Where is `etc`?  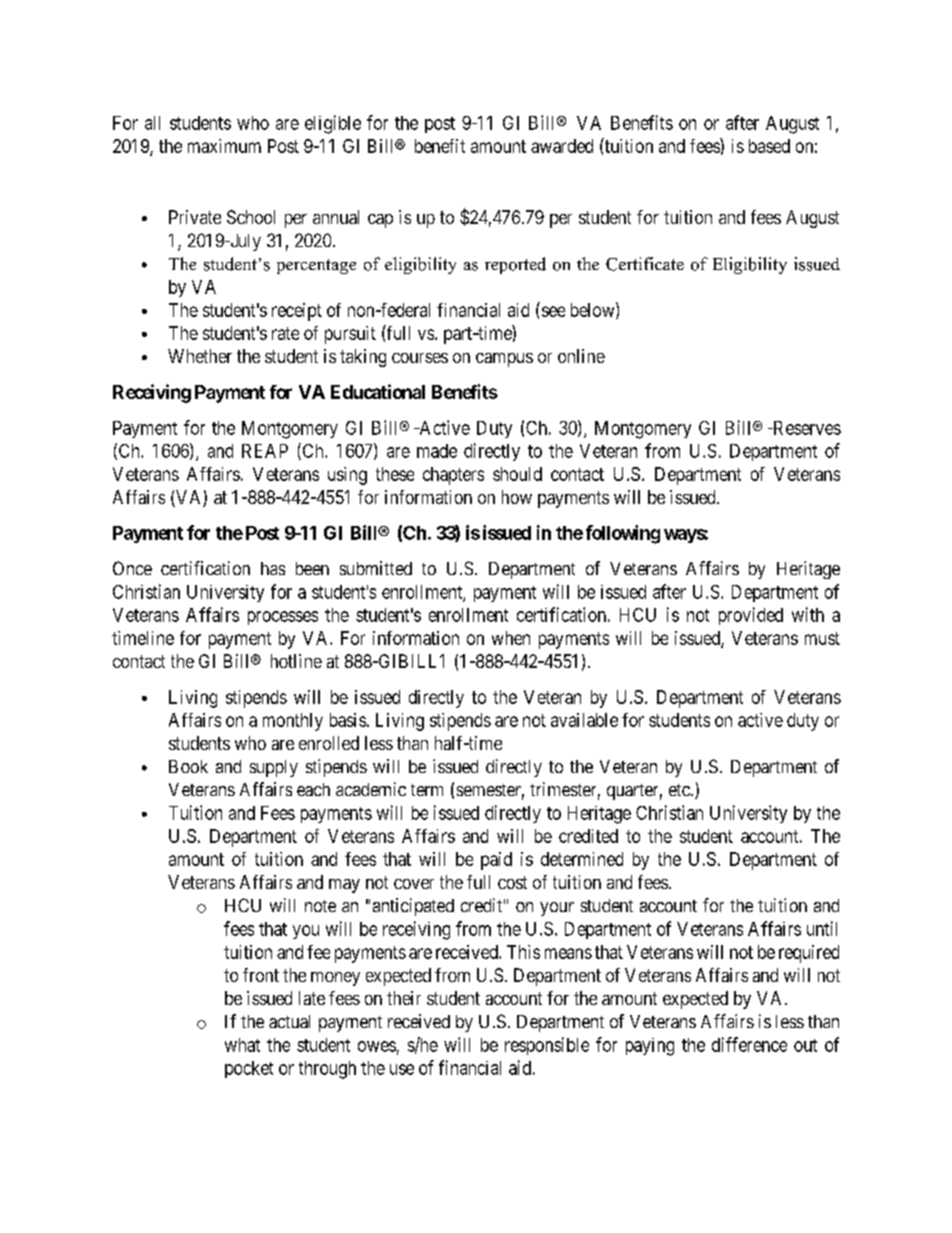 etc is located at coordinates (680, 790).
